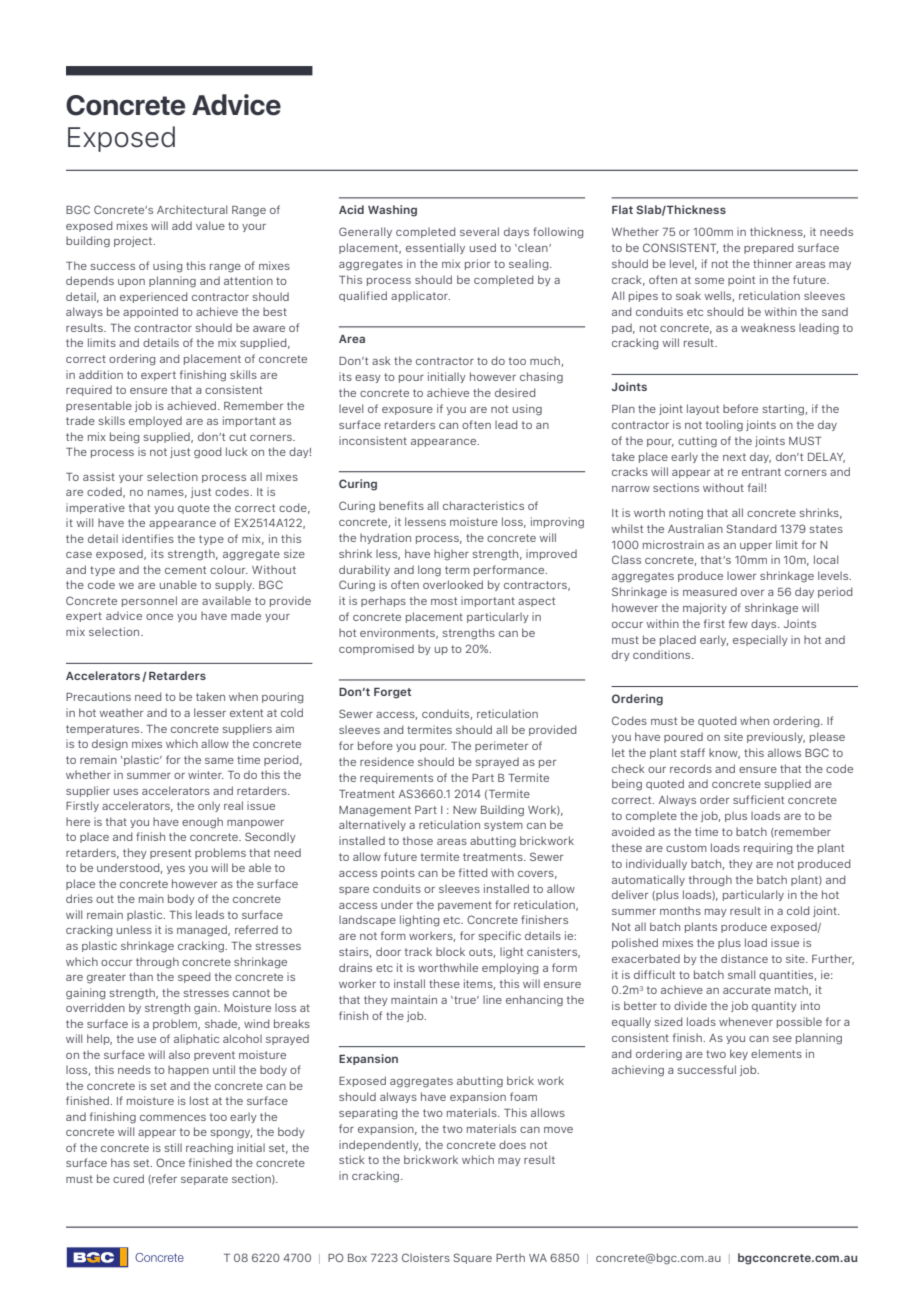  What do you see at coordinates (472, 1258) in the document?
I see `Square` at bounding box center [472, 1258].
